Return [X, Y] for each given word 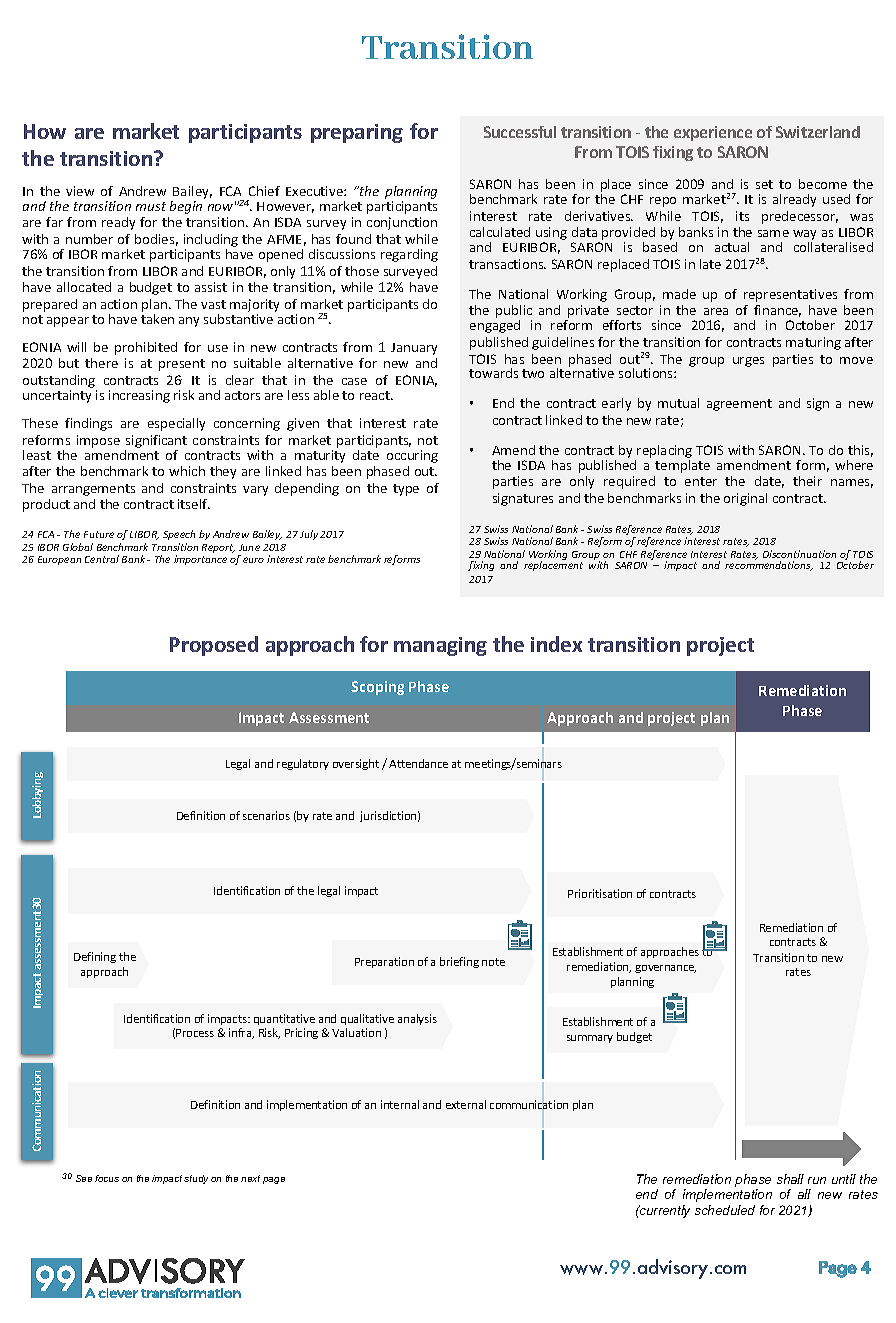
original [745, 499]
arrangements [93, 490]
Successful [520, 132]
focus [107, 1178]
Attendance [418, 763]
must [151, 206]
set [764, 184]
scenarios [266, 815]
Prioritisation [600, 893]
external [466, 1104]
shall [790, 1179]
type [406, 490]
